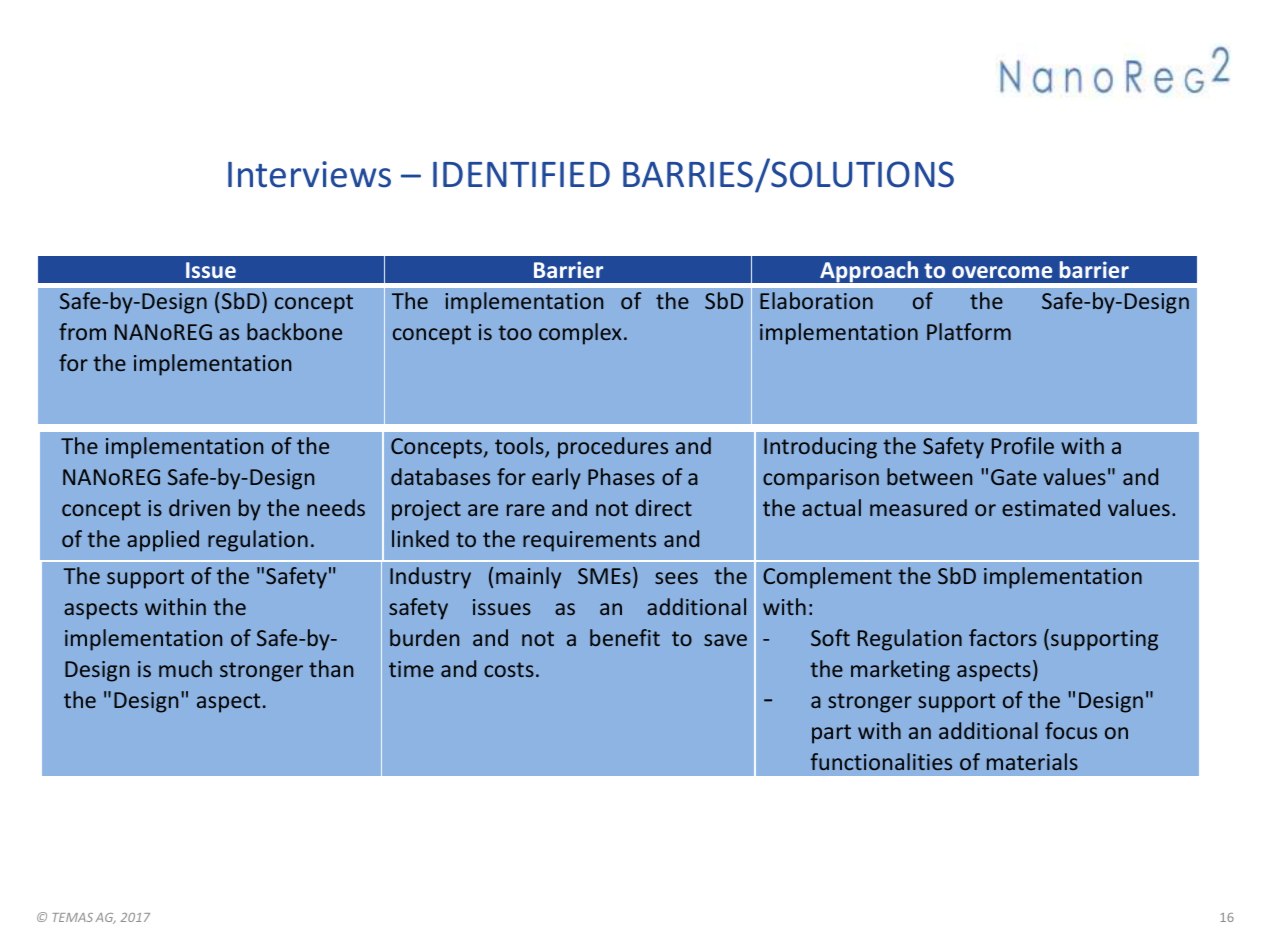 This screenshot has width=1270, height=952. What do you see at coordinates (199, 507) in the screenshot?
I see `driven` at bounding box center [199, 507].
